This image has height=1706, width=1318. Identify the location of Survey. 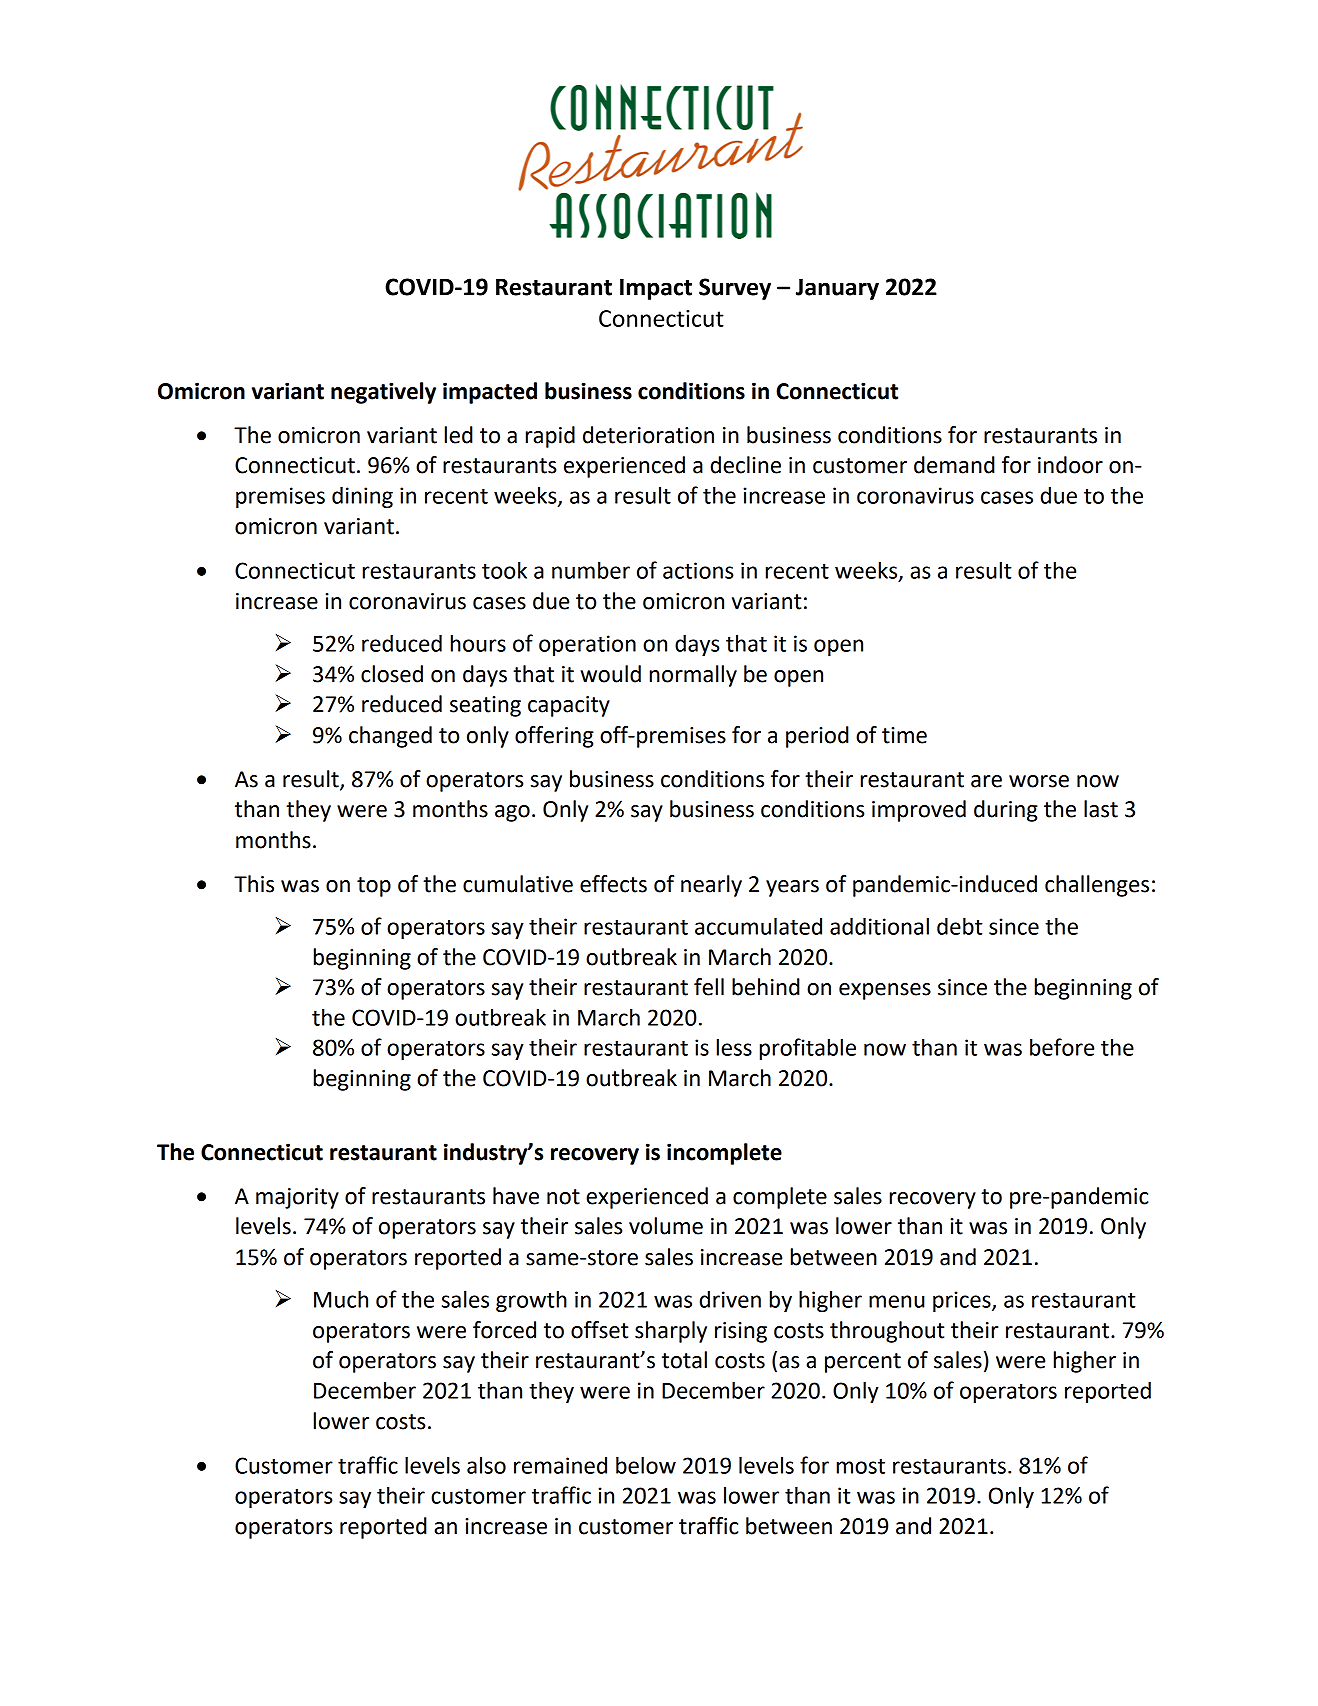
(735, 289).
